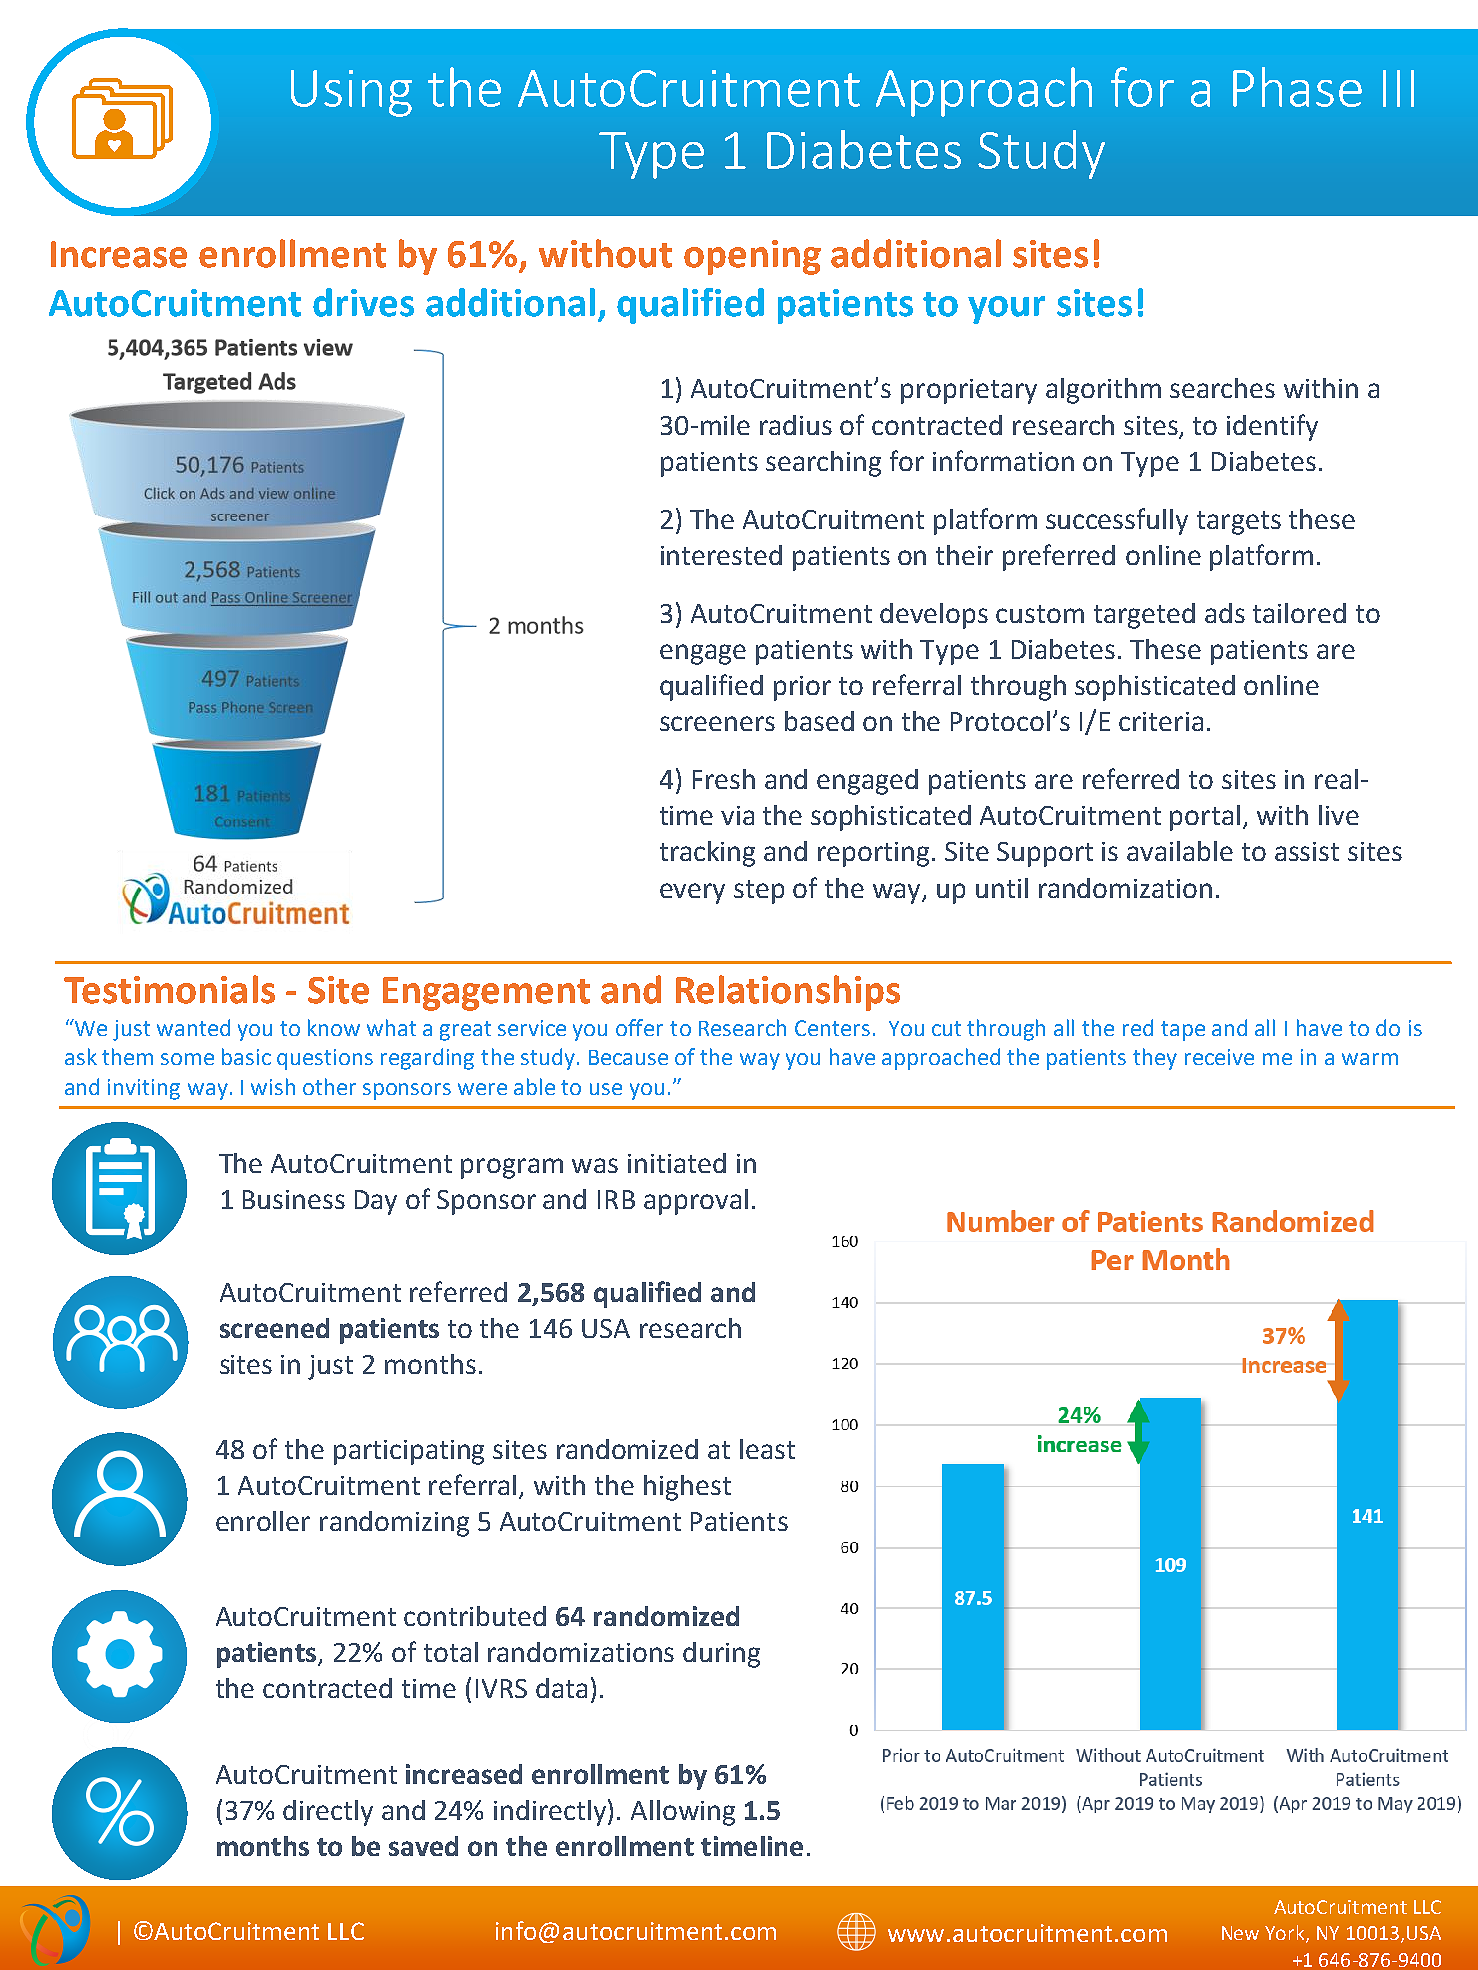  I want to click on Relationships, so click(788, 993).
